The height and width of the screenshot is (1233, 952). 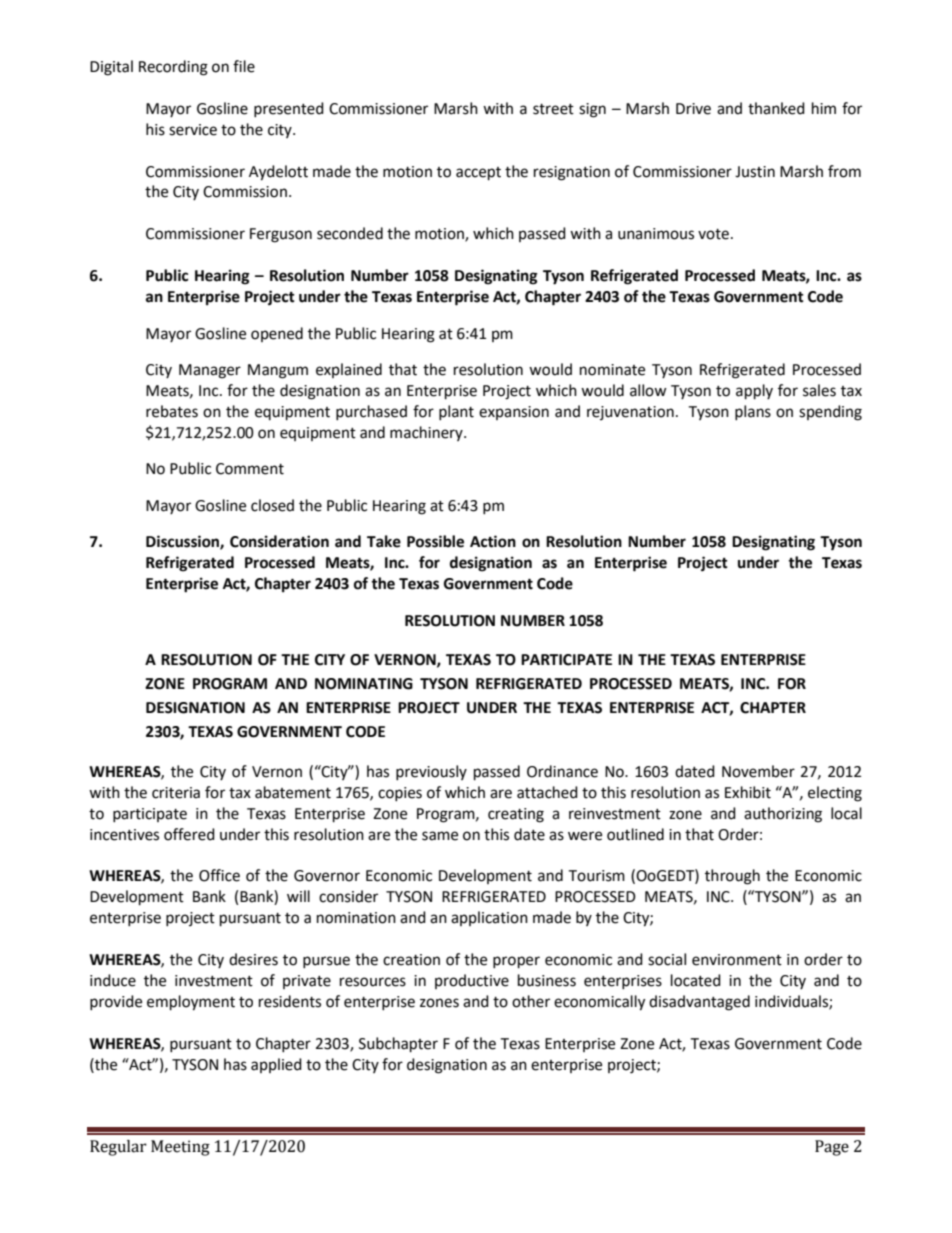 I want to click on plans, so click(x=753, y=412).
